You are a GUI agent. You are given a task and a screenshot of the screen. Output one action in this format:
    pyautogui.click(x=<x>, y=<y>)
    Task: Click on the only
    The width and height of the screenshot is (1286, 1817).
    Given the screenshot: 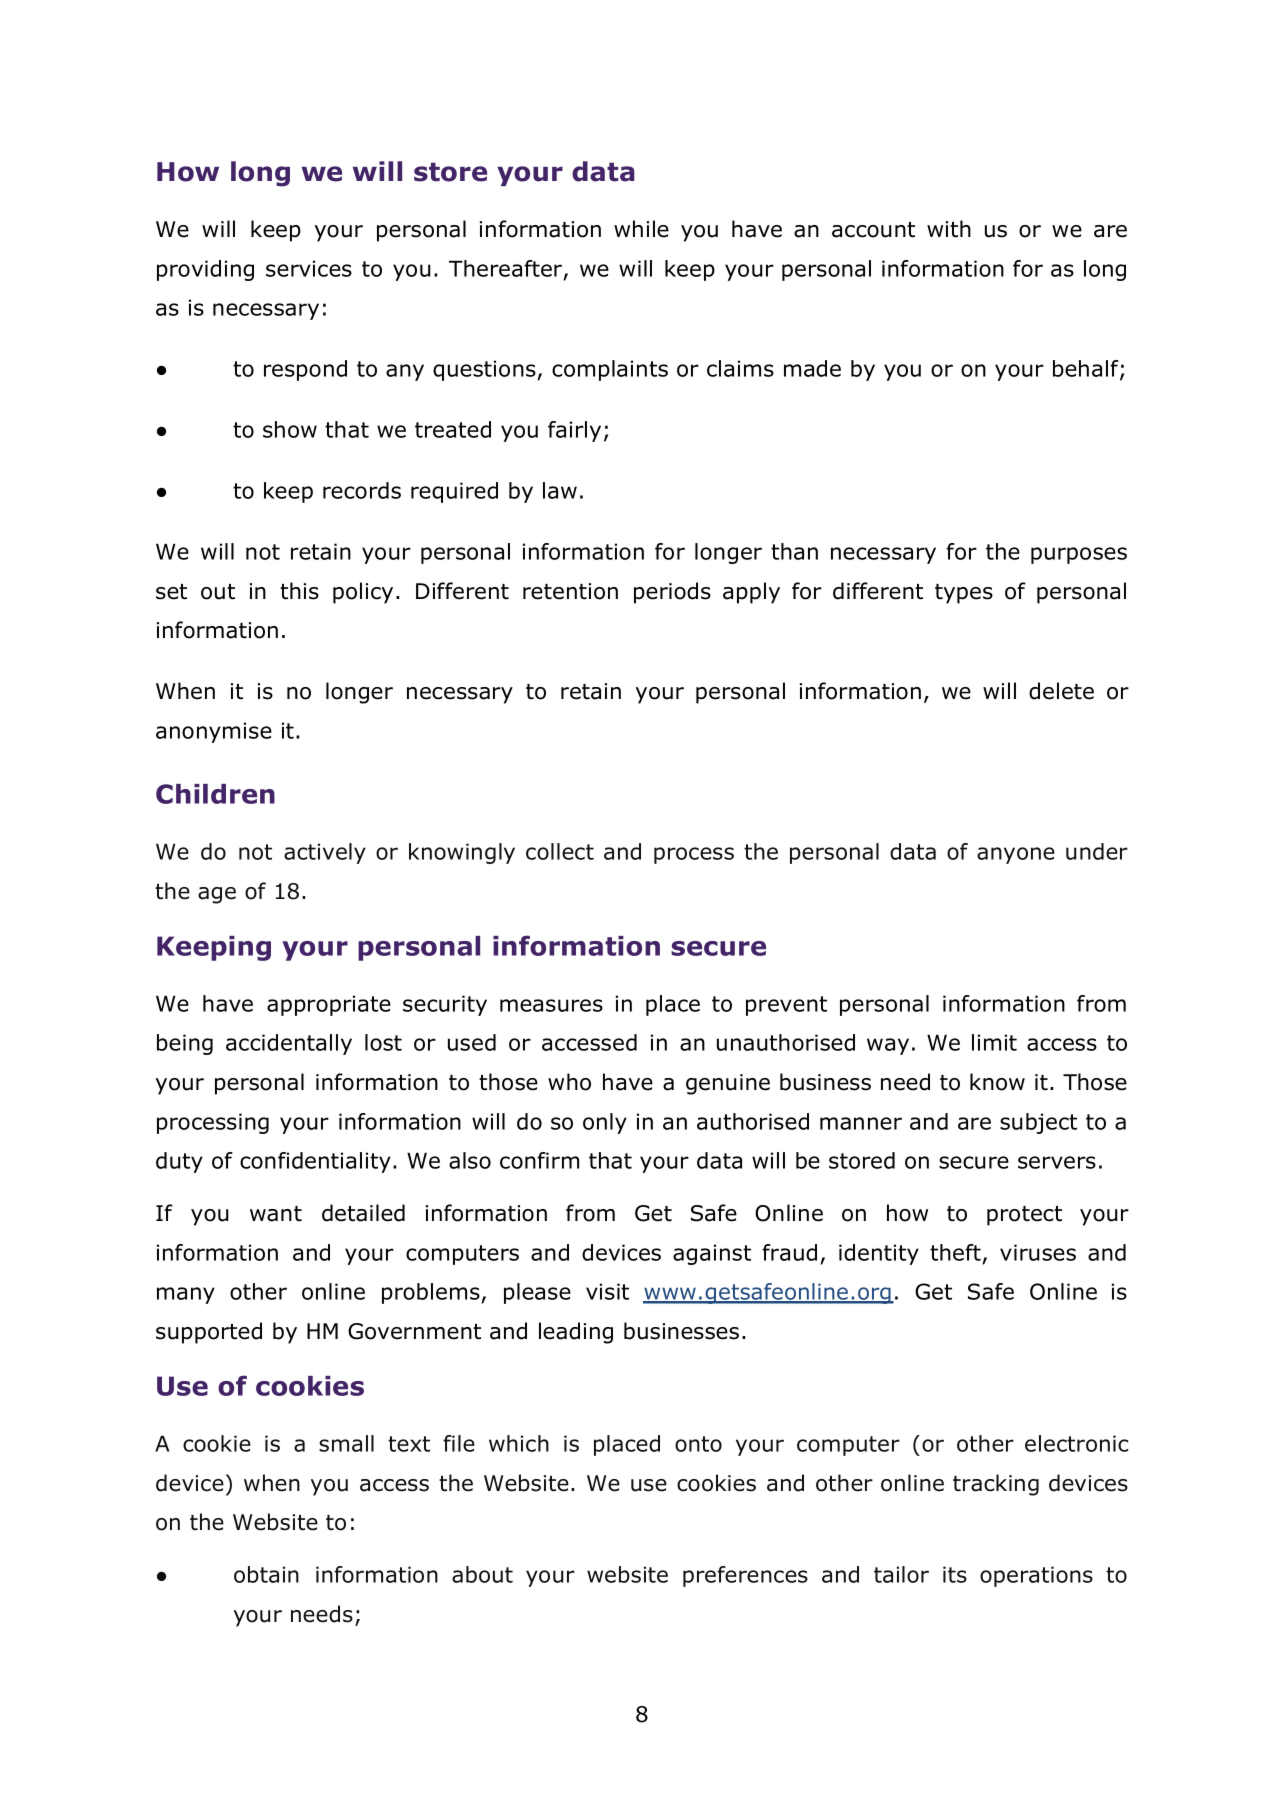 What is the action you would take?
    pyautogui.click(x=605, y=1123)
